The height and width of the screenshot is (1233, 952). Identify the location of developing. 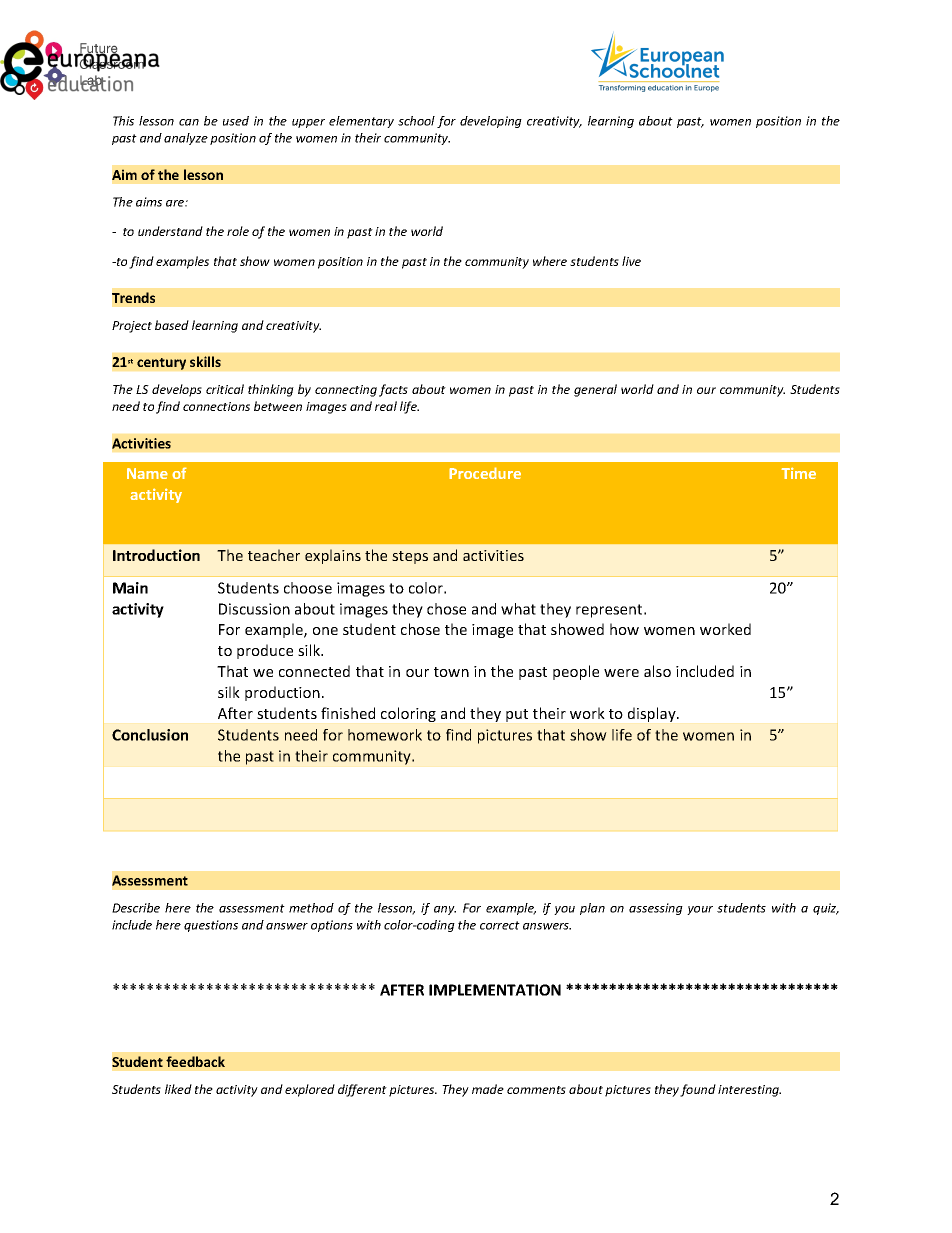
(491, 122).
